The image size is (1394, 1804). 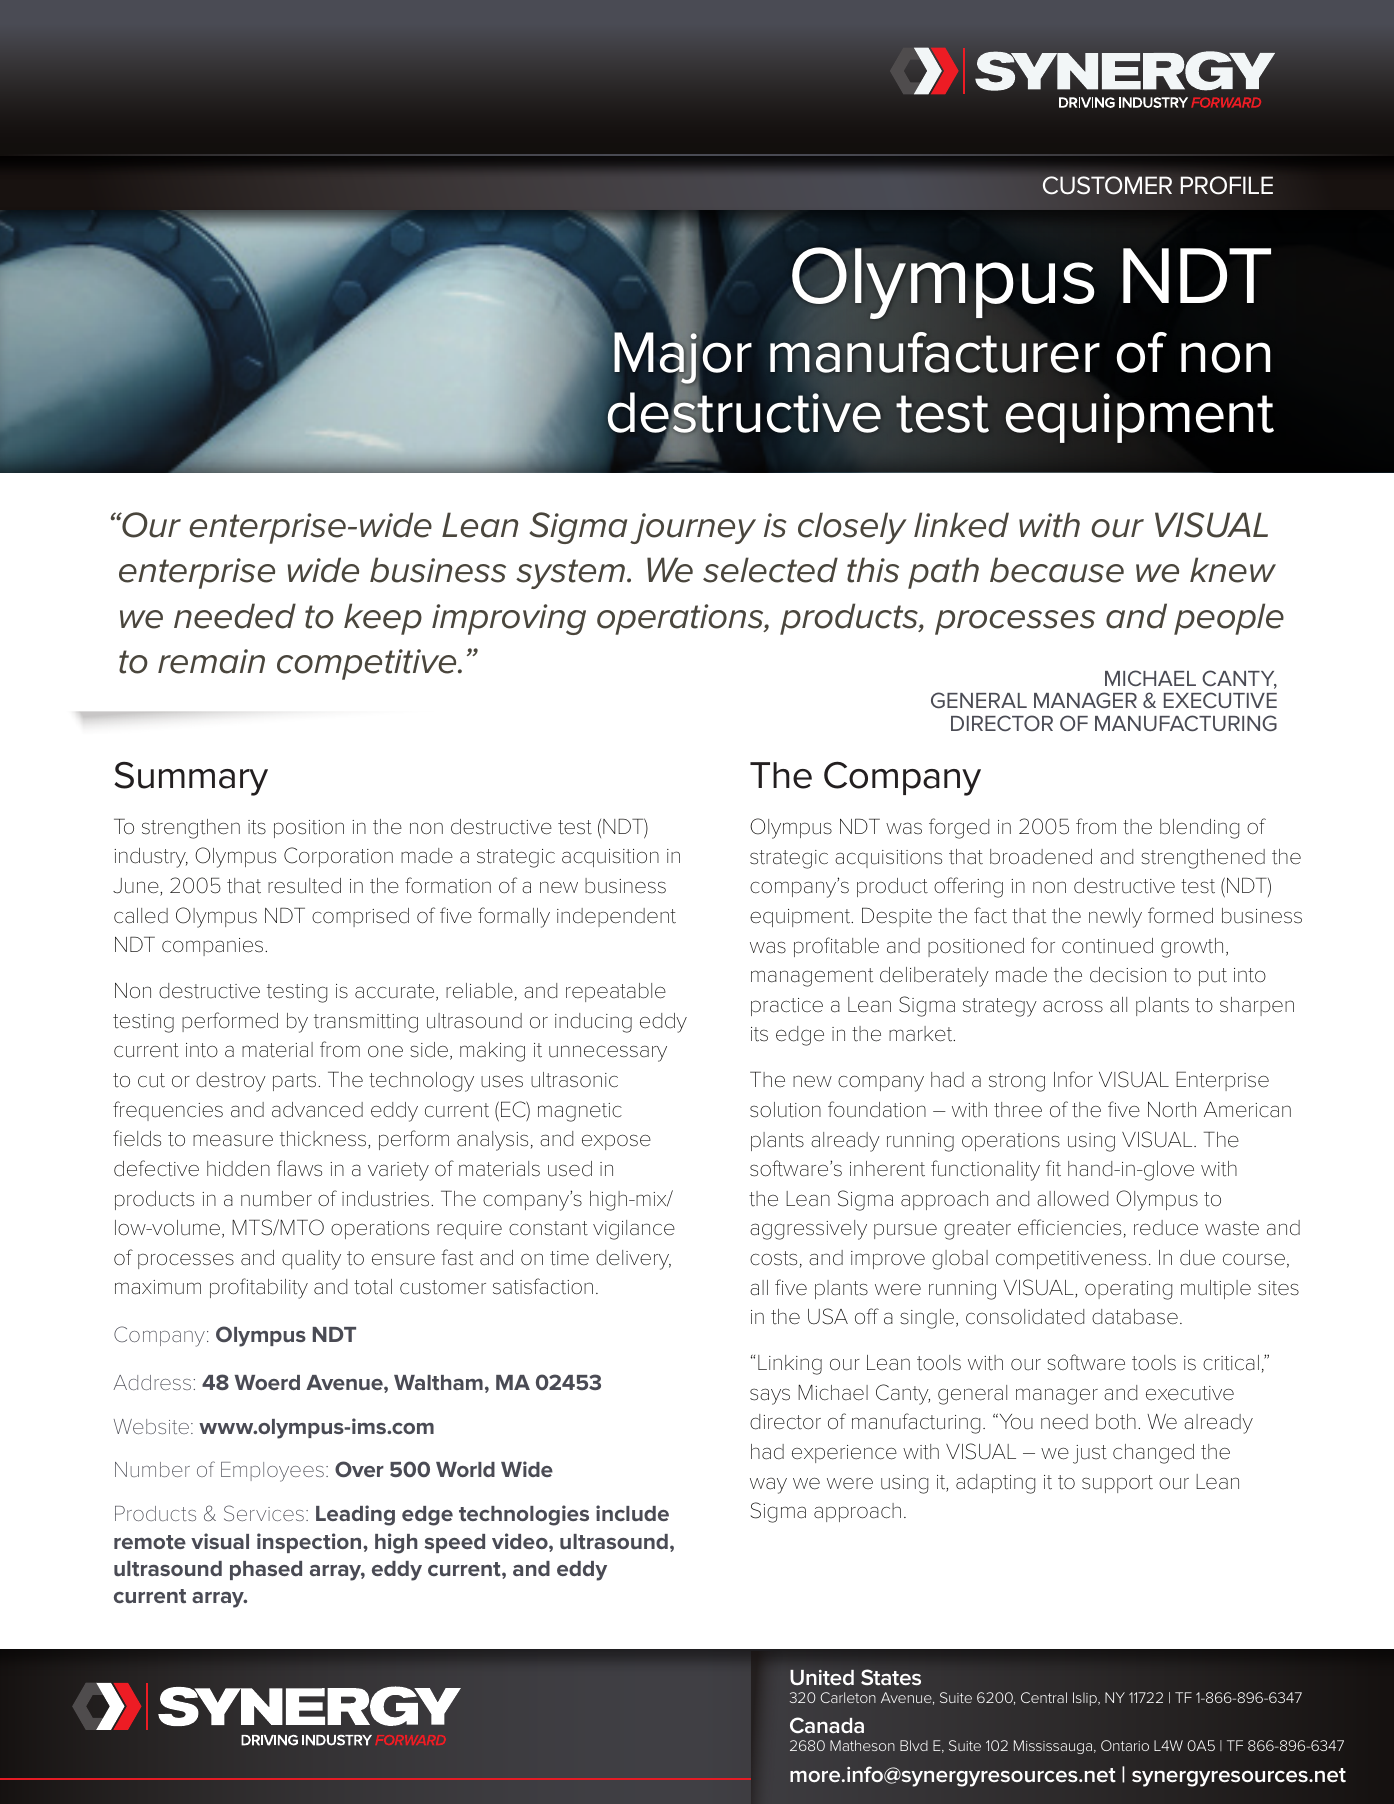 I want to click on flaws, so click(x=299, y=1168).
